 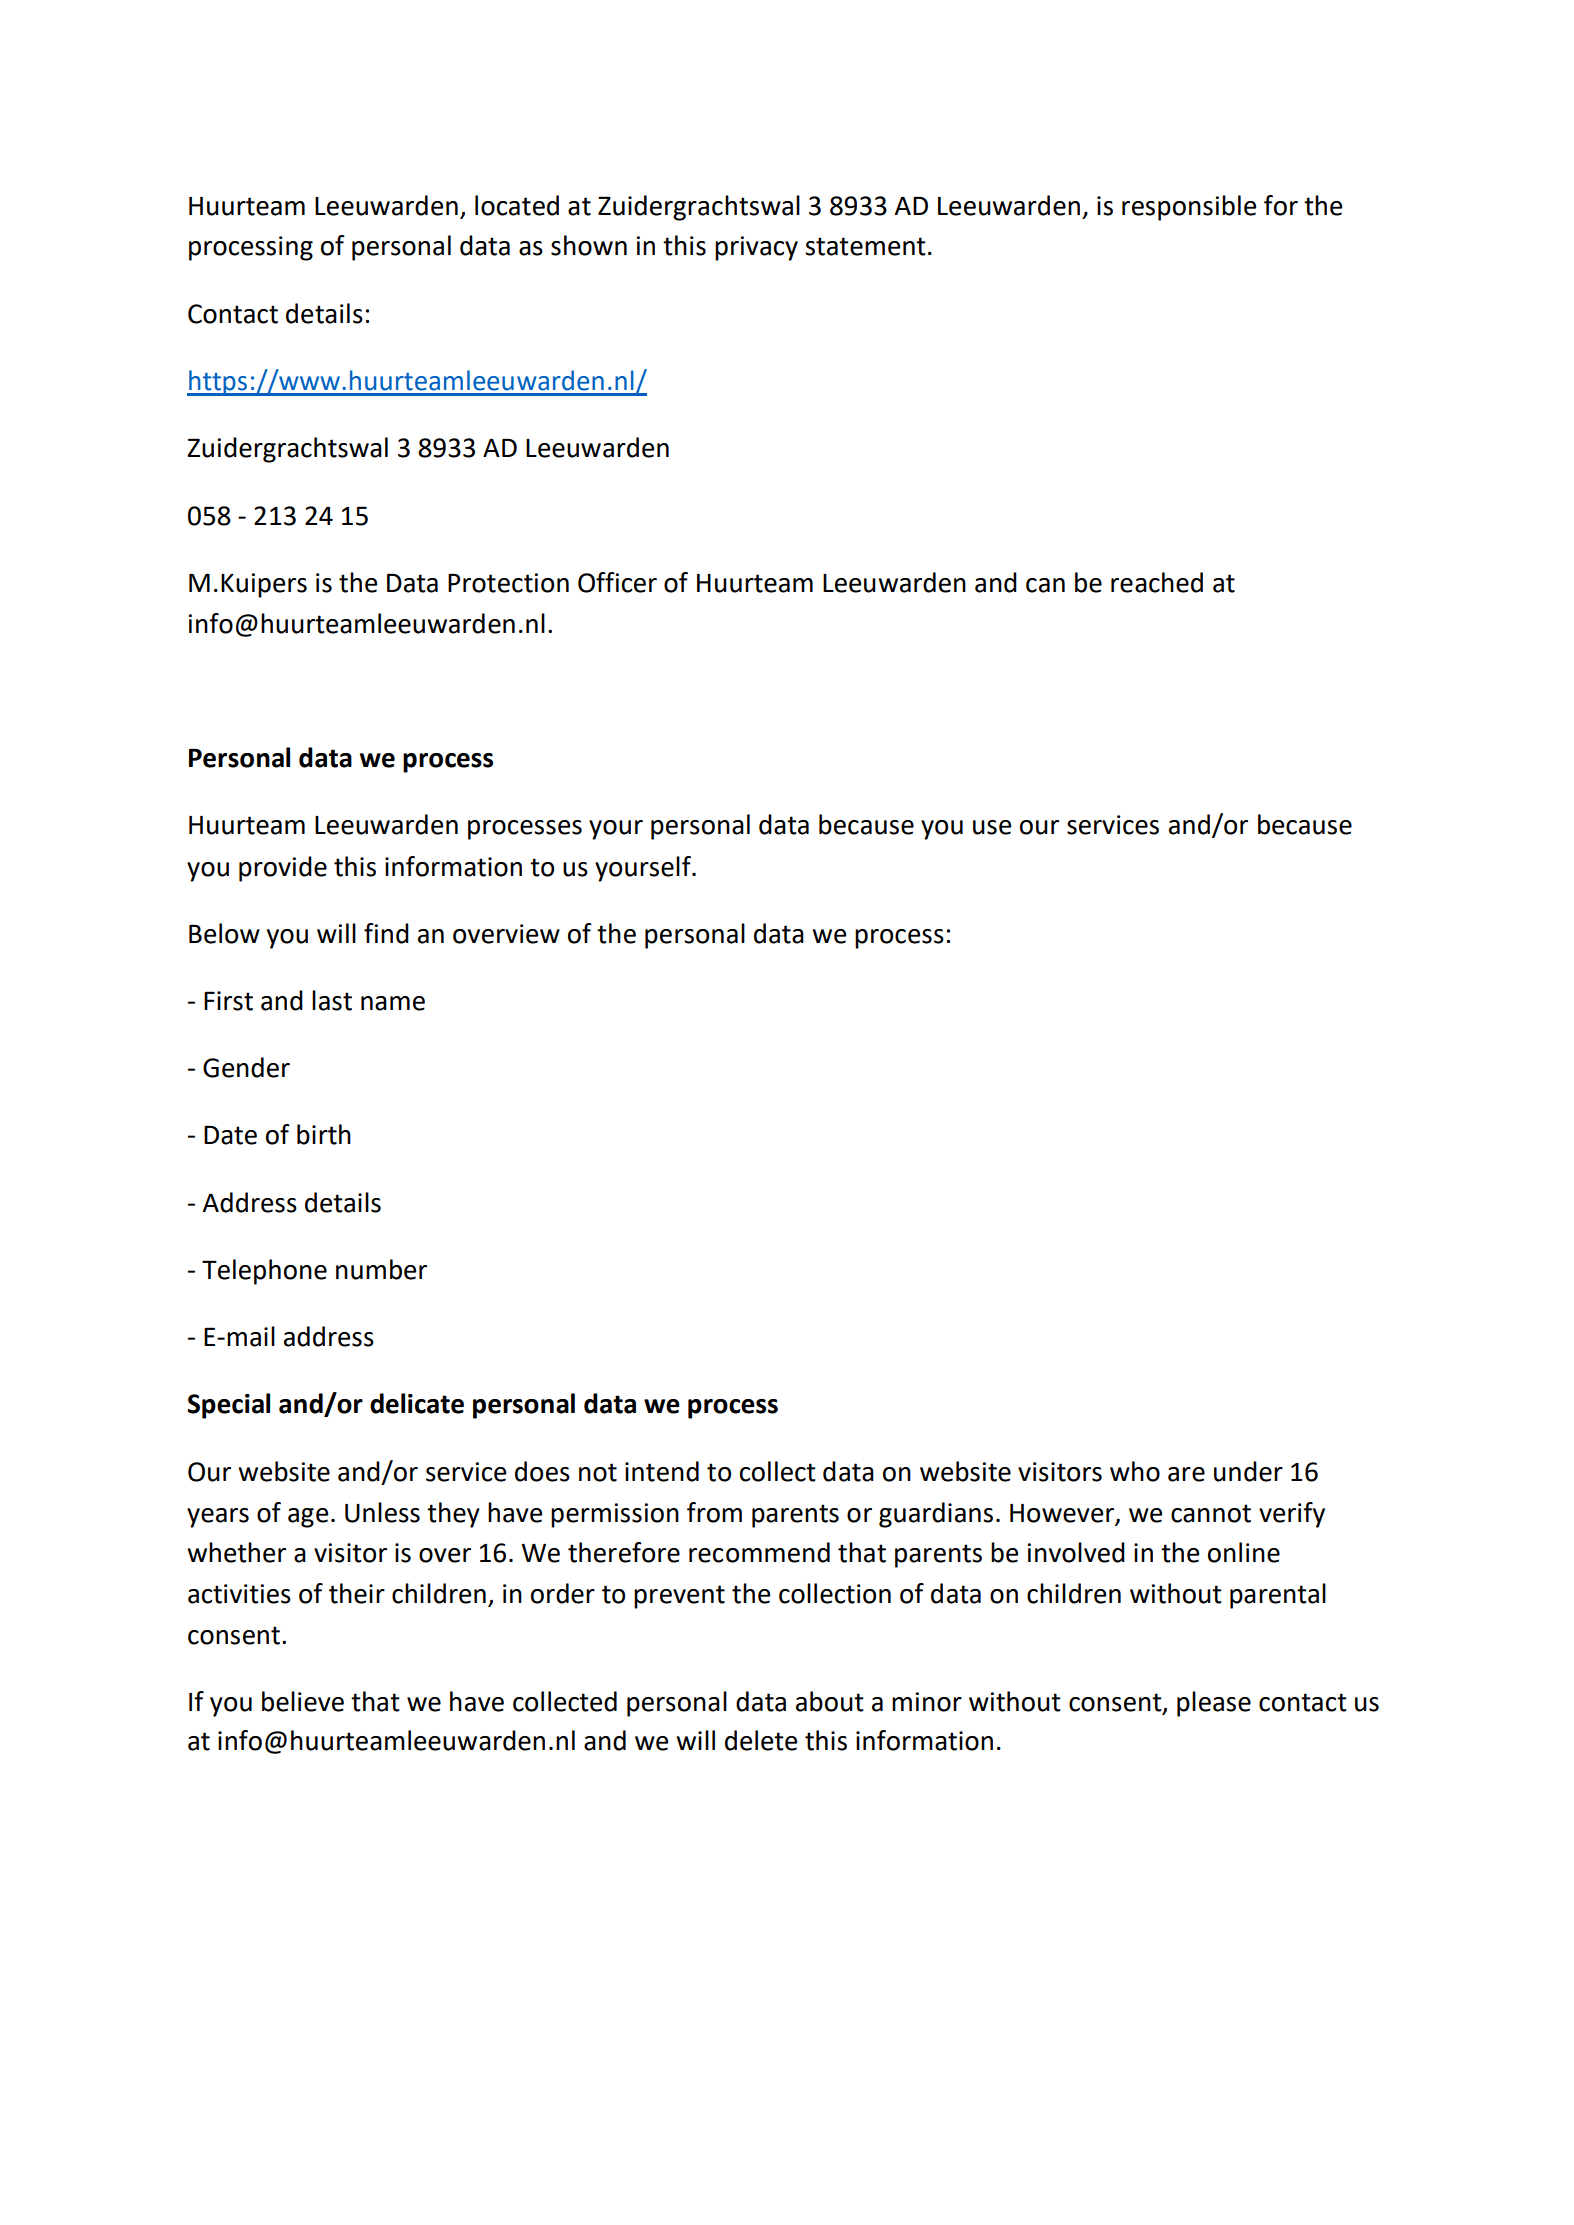 What do you see at coordinates (283, 869) in the document?
I see `provide` at bounding box center [283, 869].
